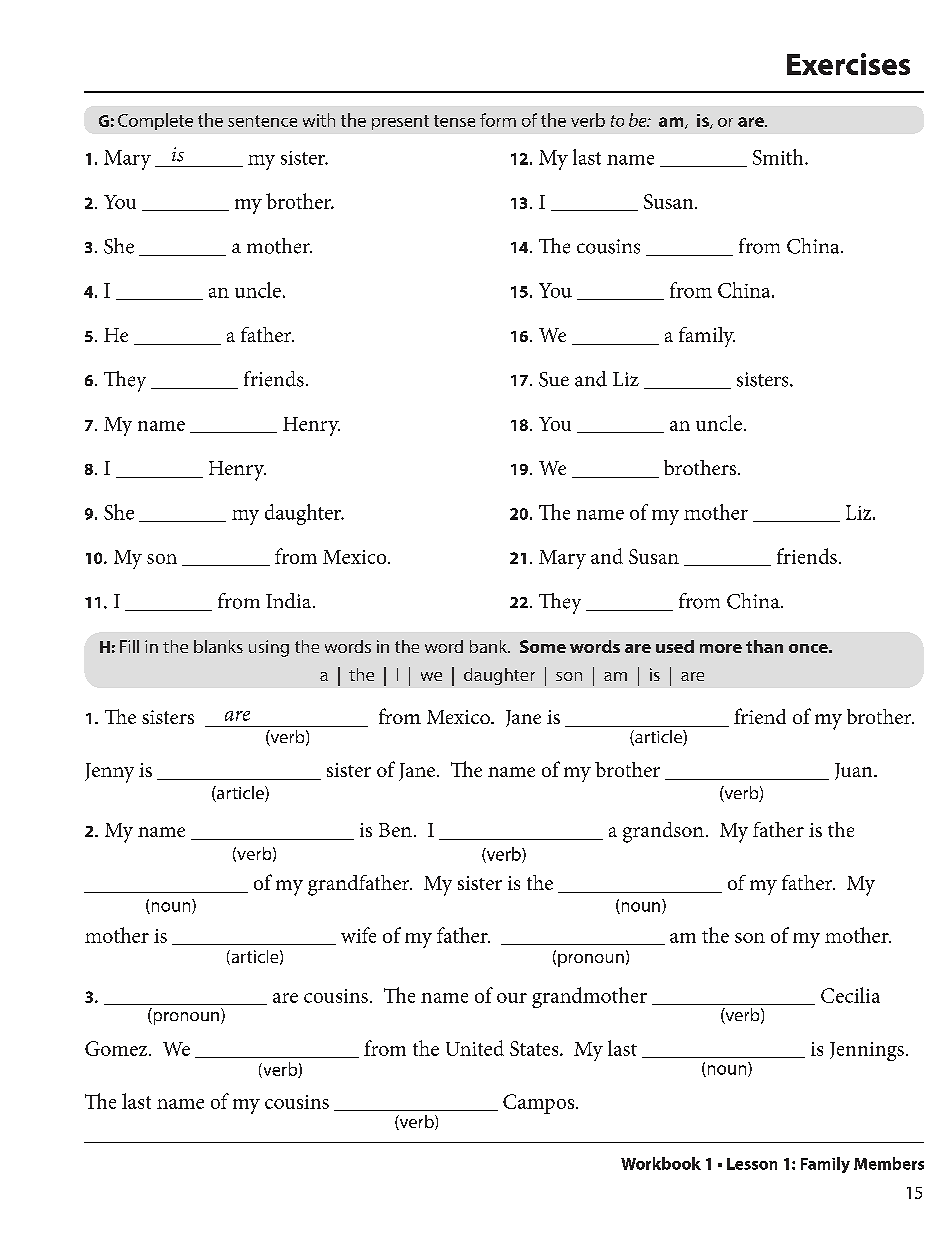 The height and width of the image is (1233, 952). Describe the element at coordinates (155, 121) in the image. I see `Complete` at that location.
